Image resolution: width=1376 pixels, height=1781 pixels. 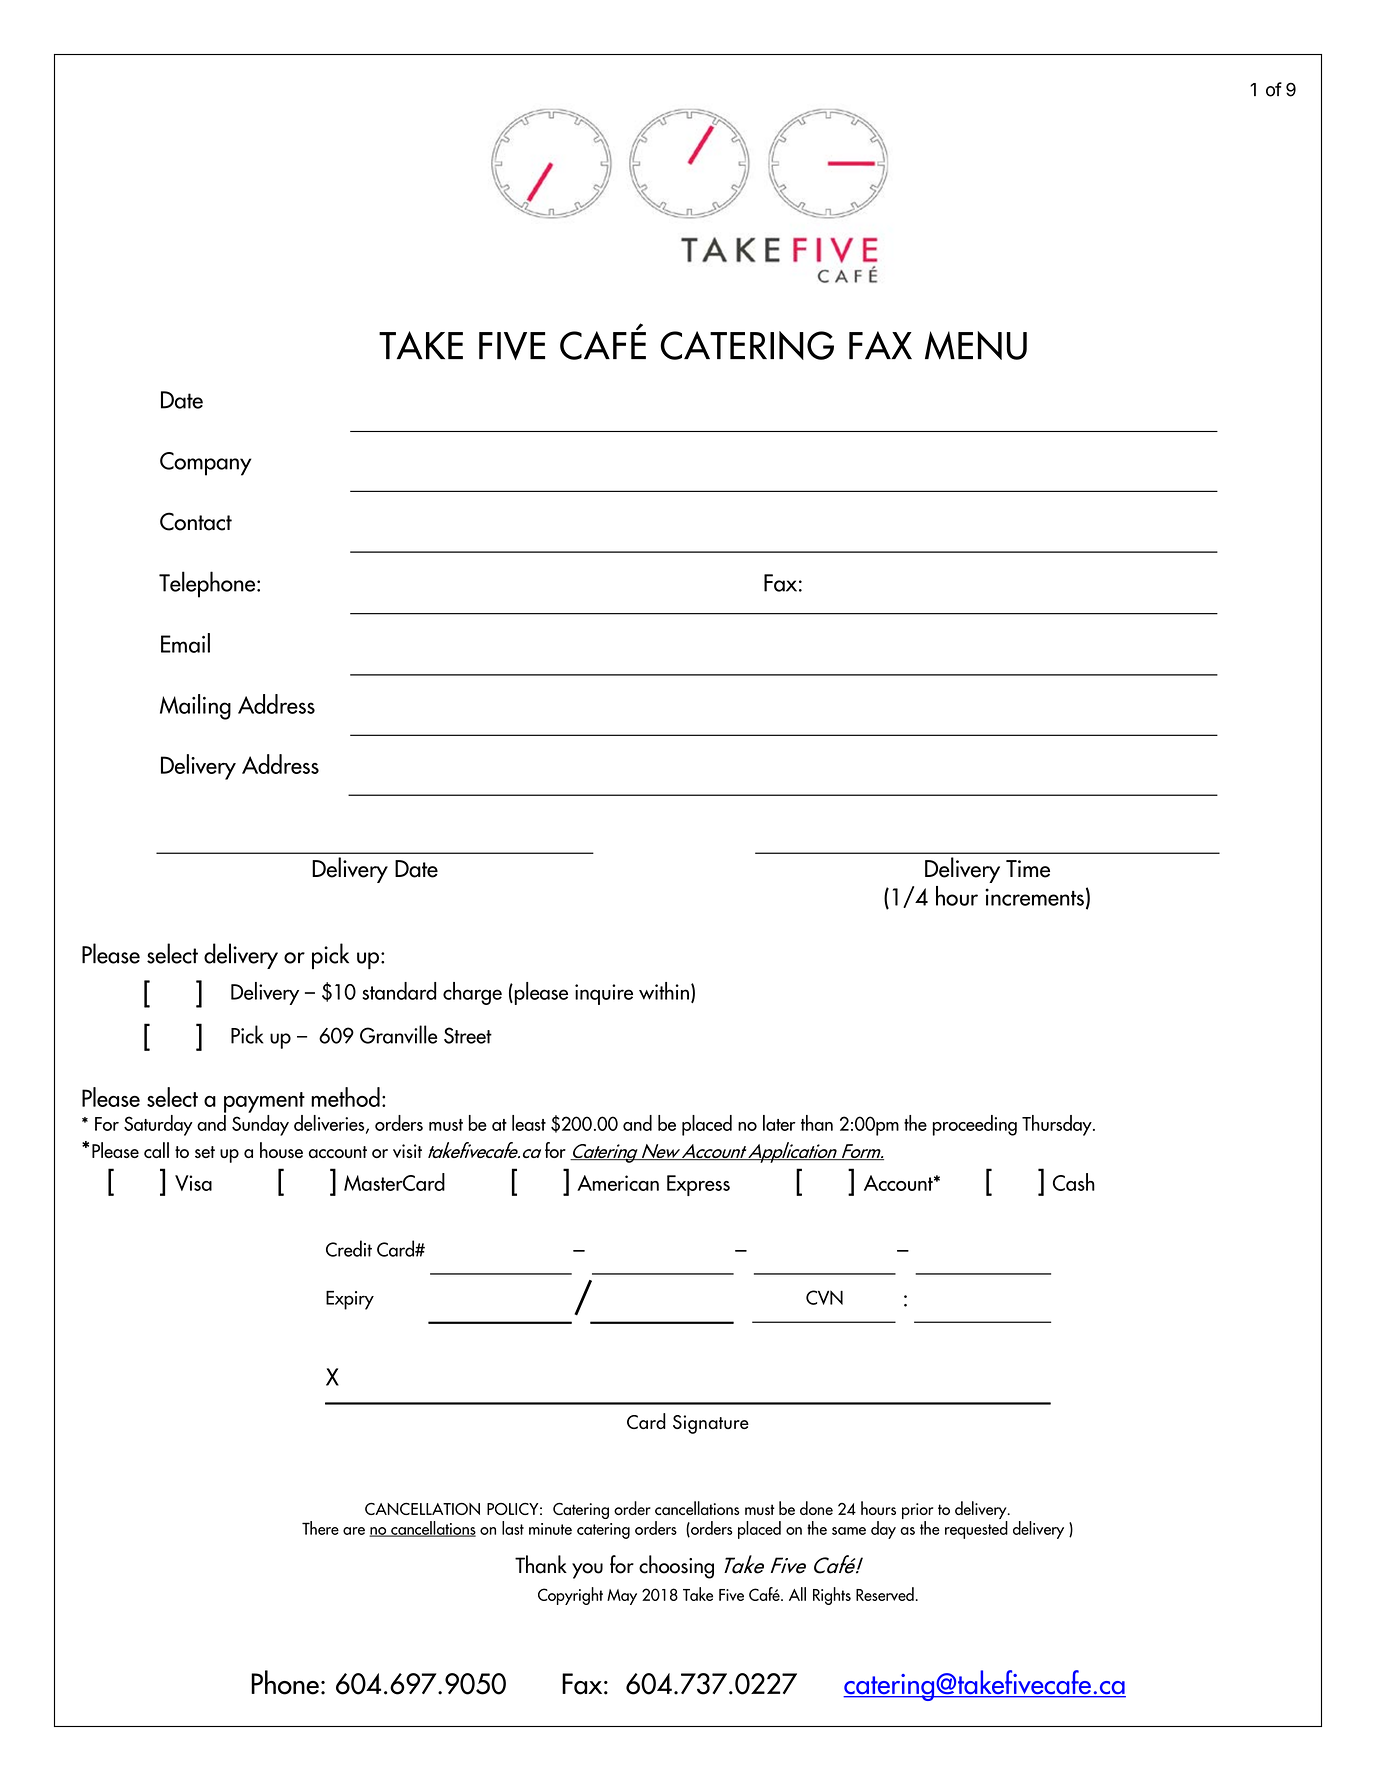 What do you see at coordinates (976, 345) in the document?
I see `MENU` at bounding box center [976, 345].
